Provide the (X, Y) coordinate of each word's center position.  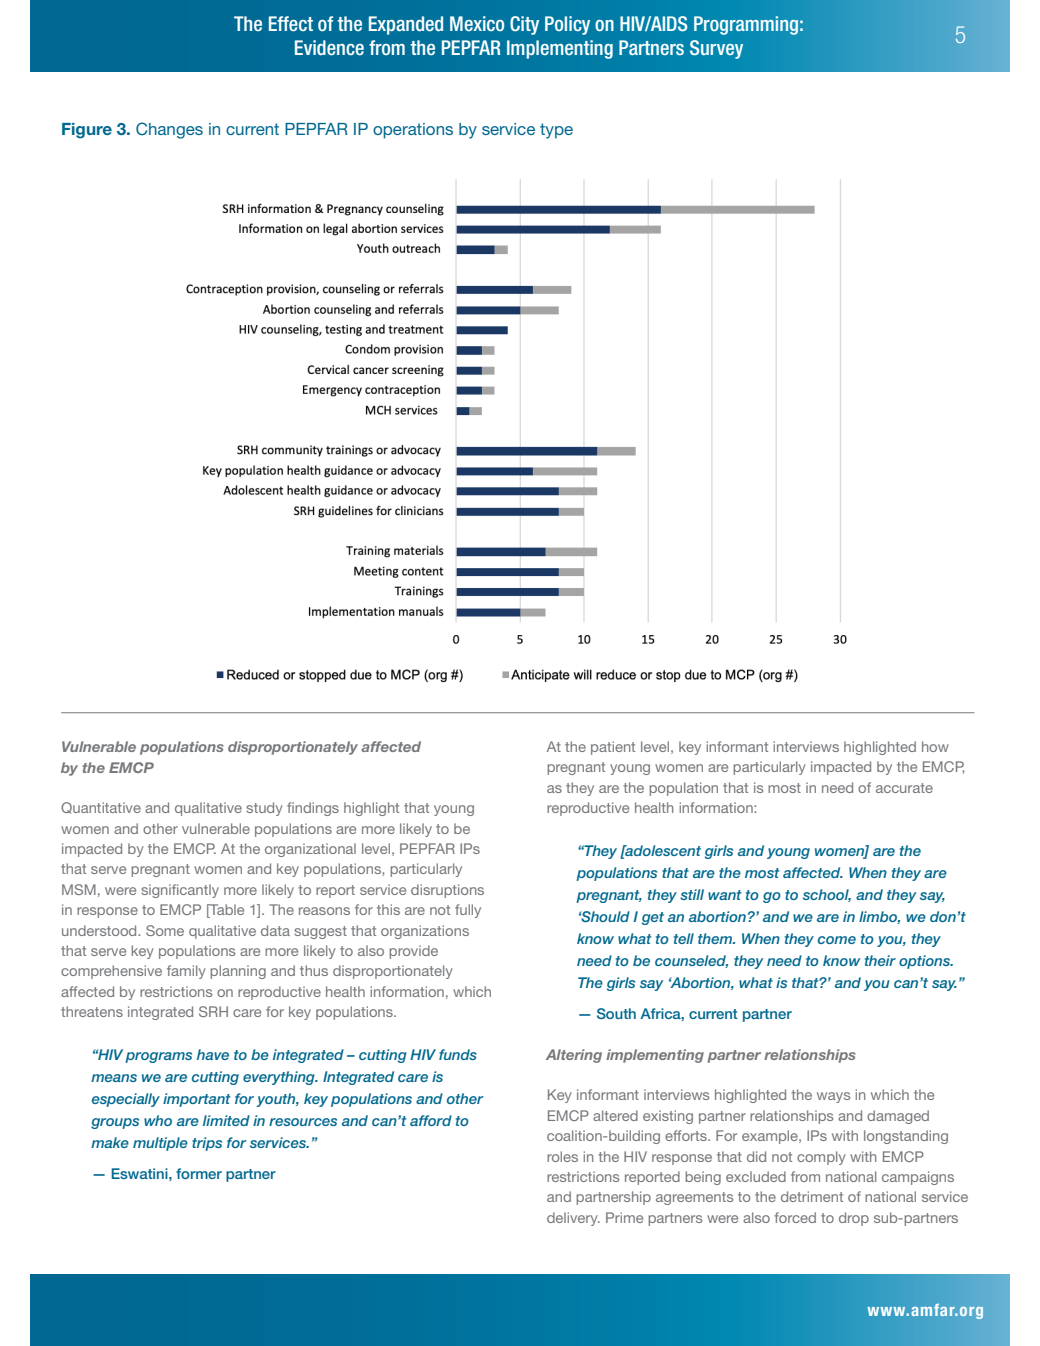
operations (413, 131)
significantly (180, 891)
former (199, 1173)
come (837, 940)
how (935, 746)
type (556, 131)
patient (613, 748)
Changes (169, 130)
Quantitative (101, 808)
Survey (716, 49)
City (524, 25)
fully (468, 911)
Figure (87, 131)
